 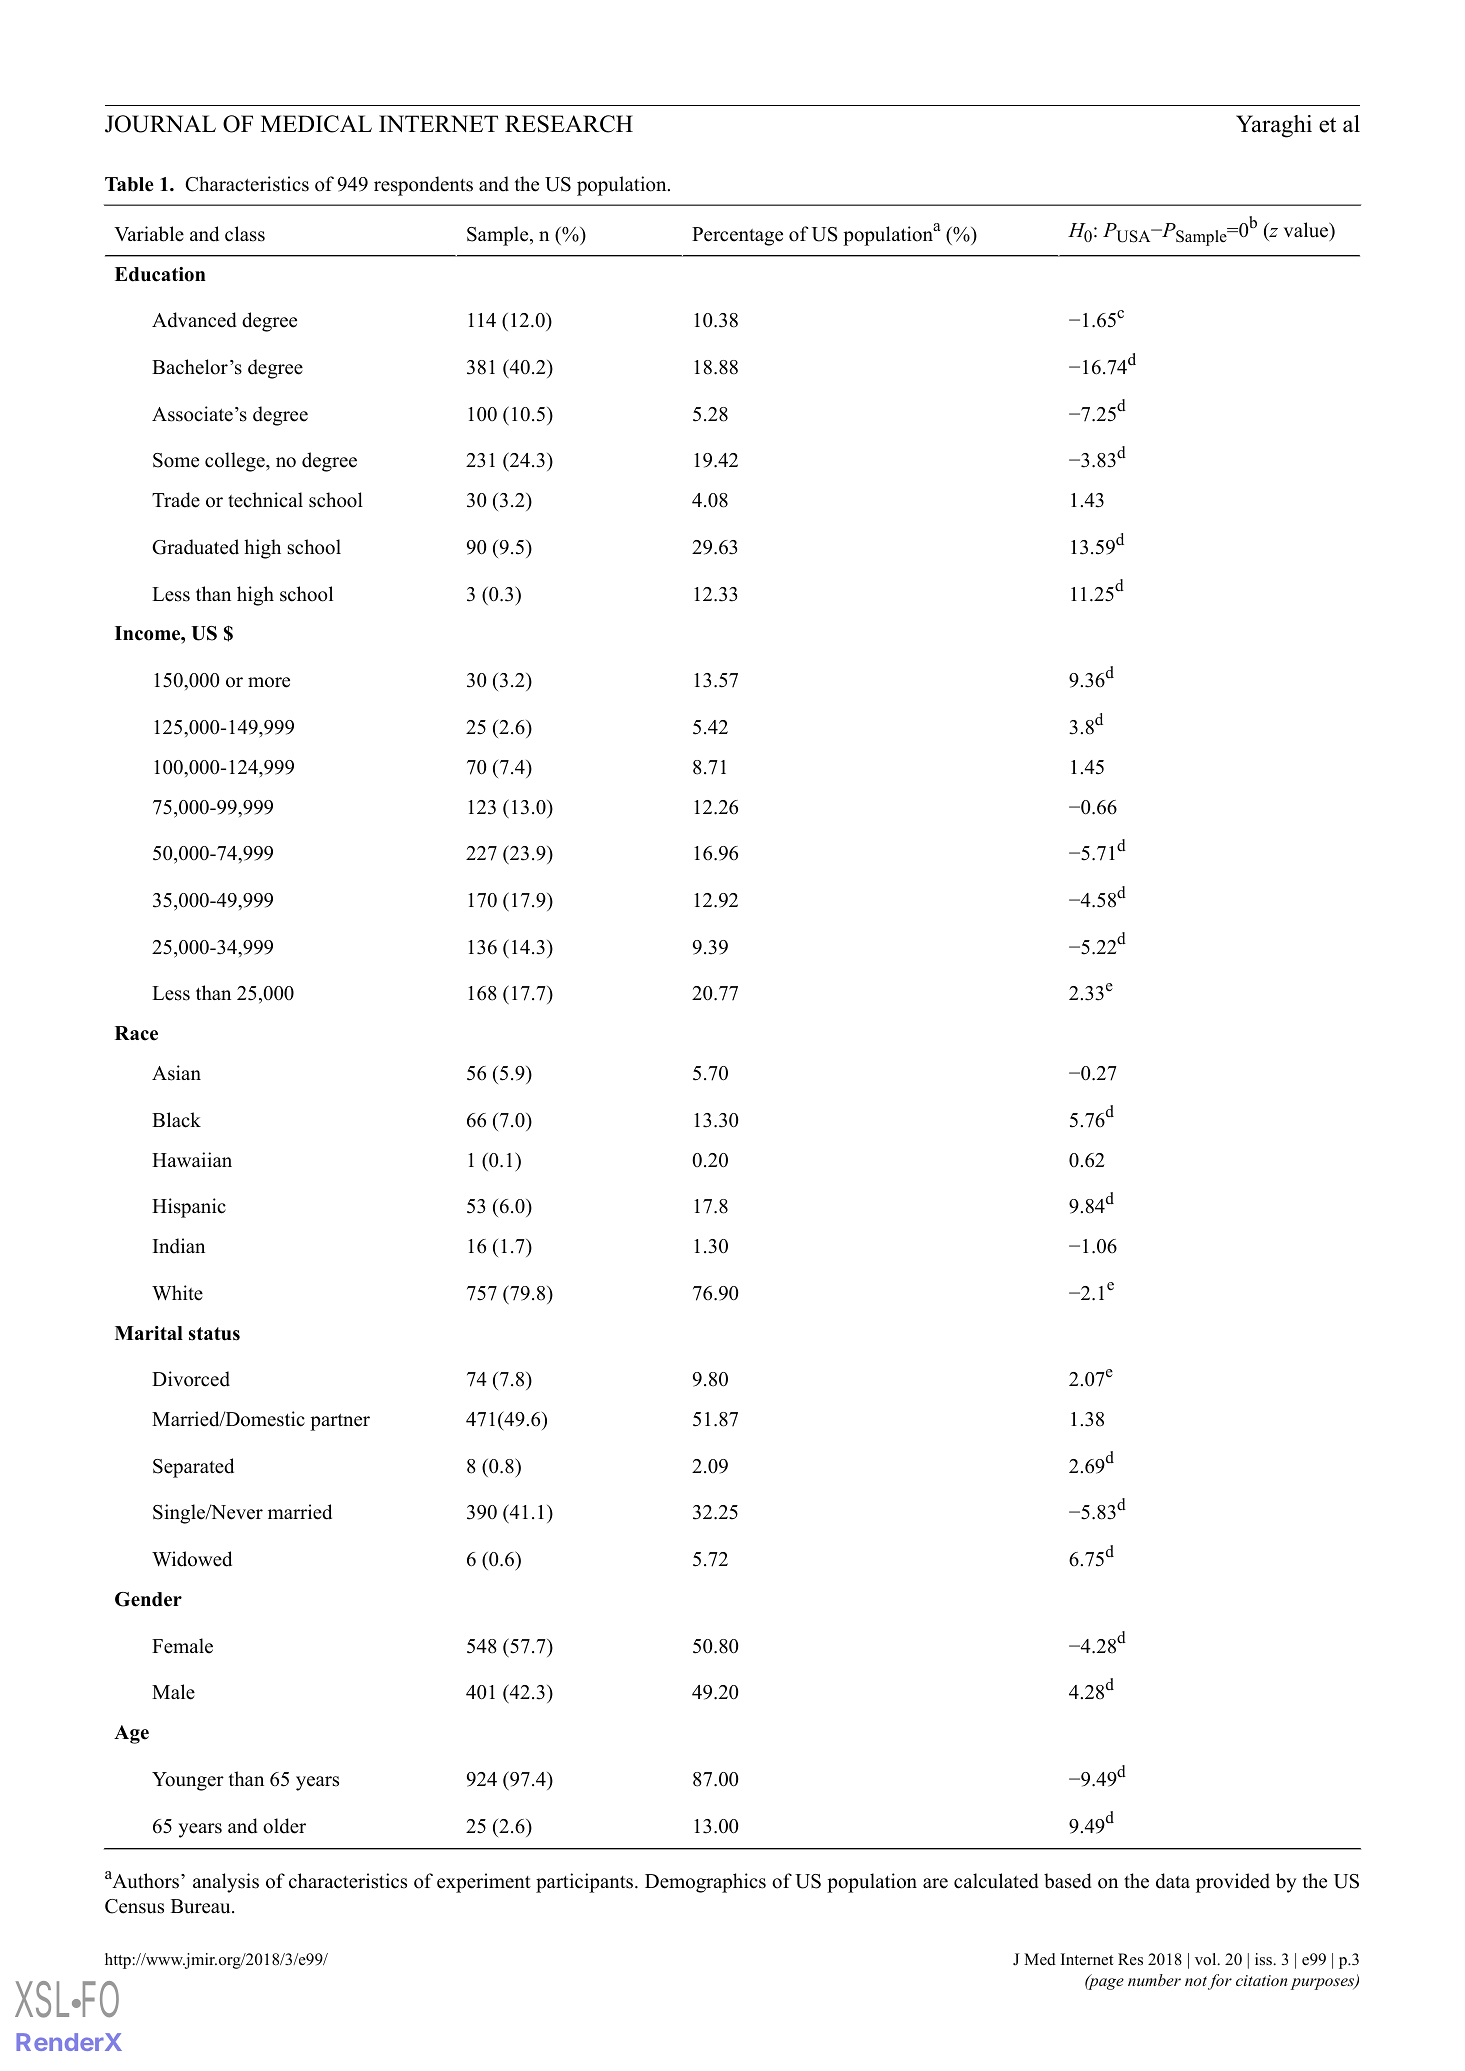 What do you see at coordinates (1307, 231) in the screenshot?
I see `value` at bounding box center [1307, 231].
